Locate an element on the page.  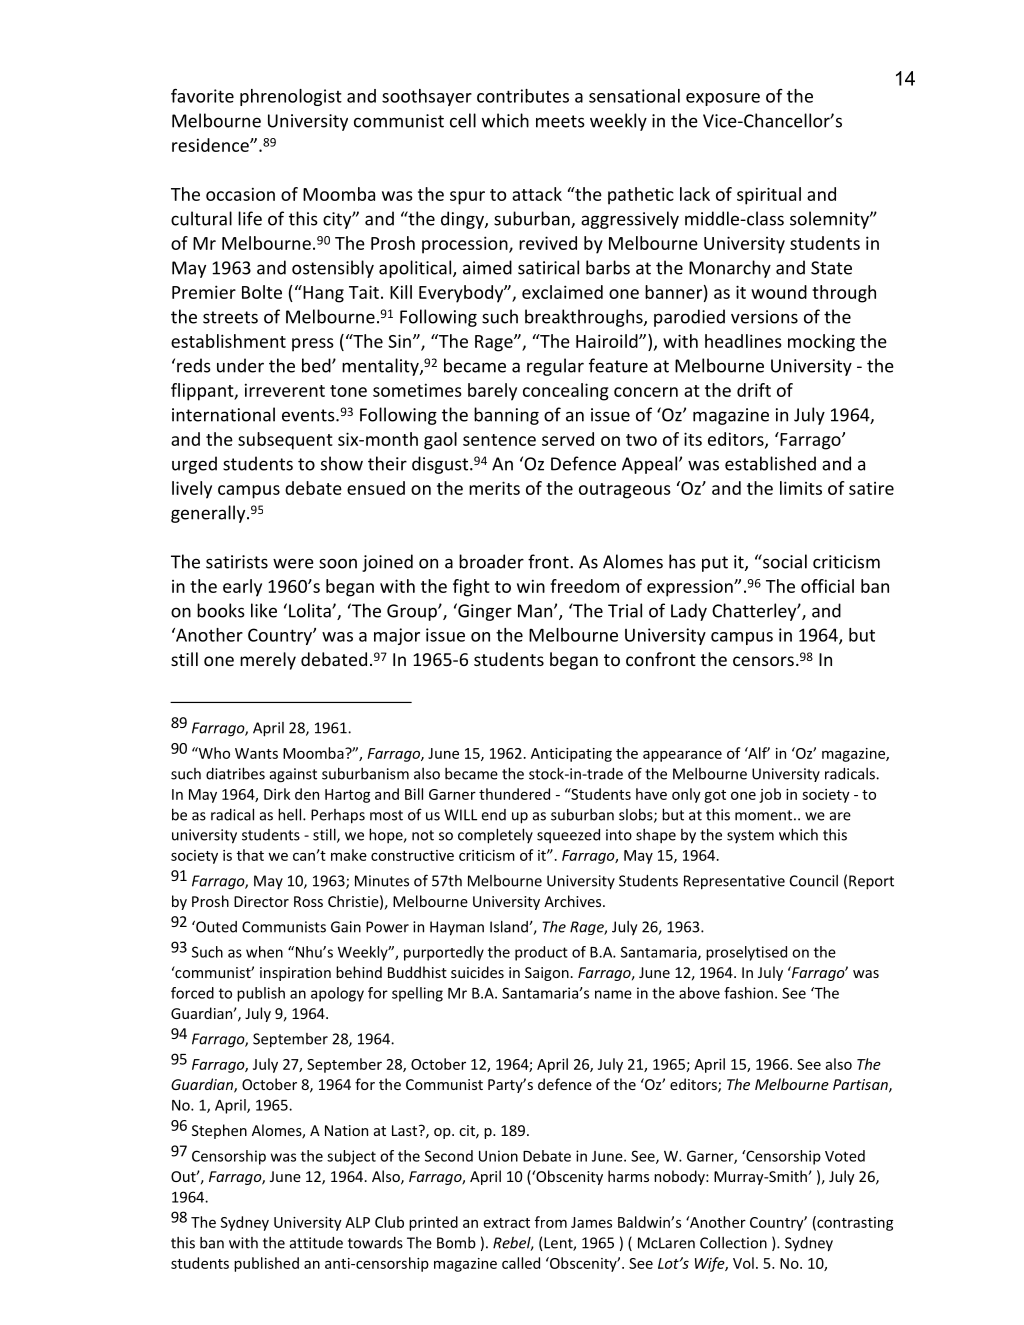
residence is located at coordinates (211, 145).
